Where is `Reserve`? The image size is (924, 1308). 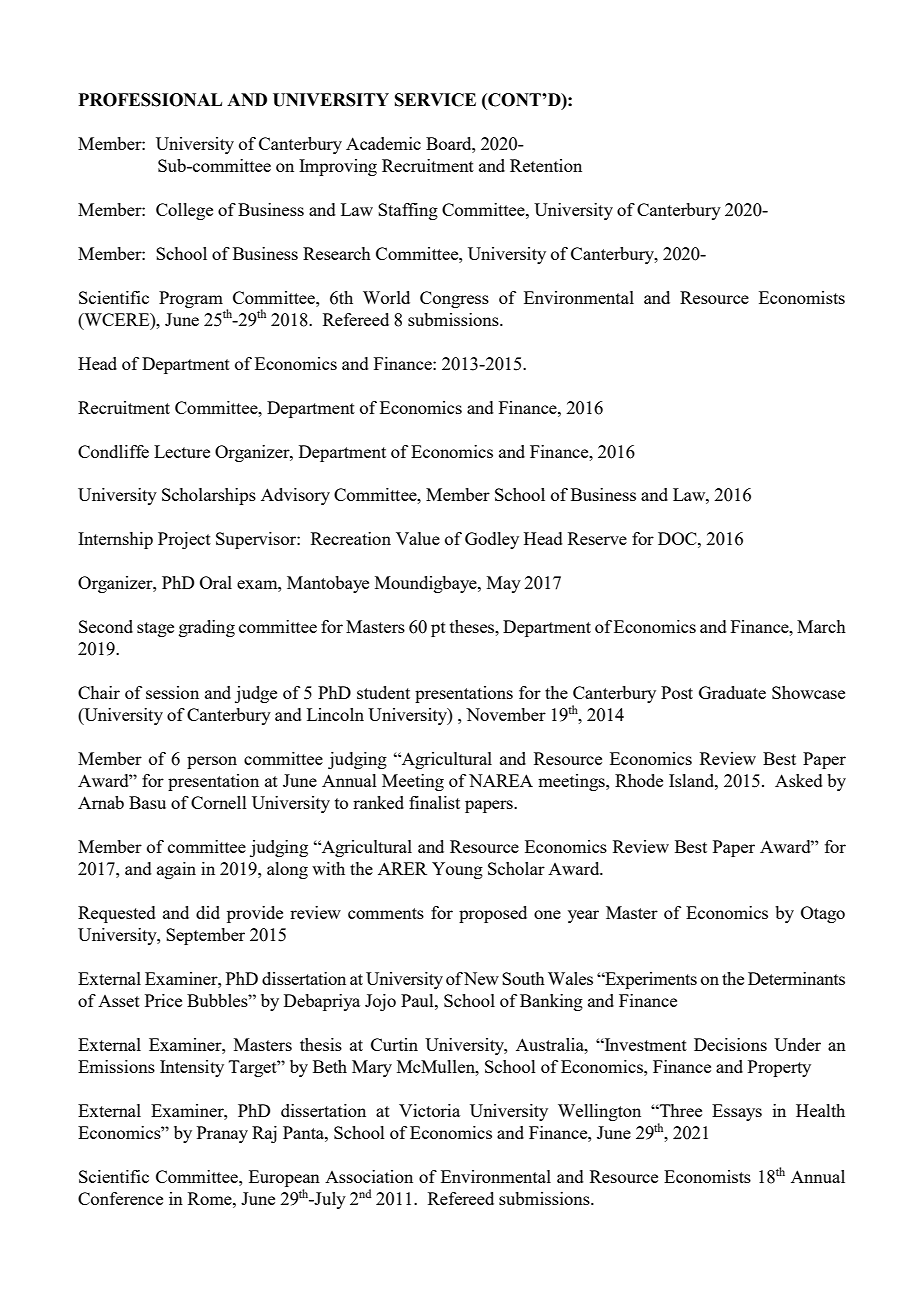
Reserve is located at coordinates (597, 538).
